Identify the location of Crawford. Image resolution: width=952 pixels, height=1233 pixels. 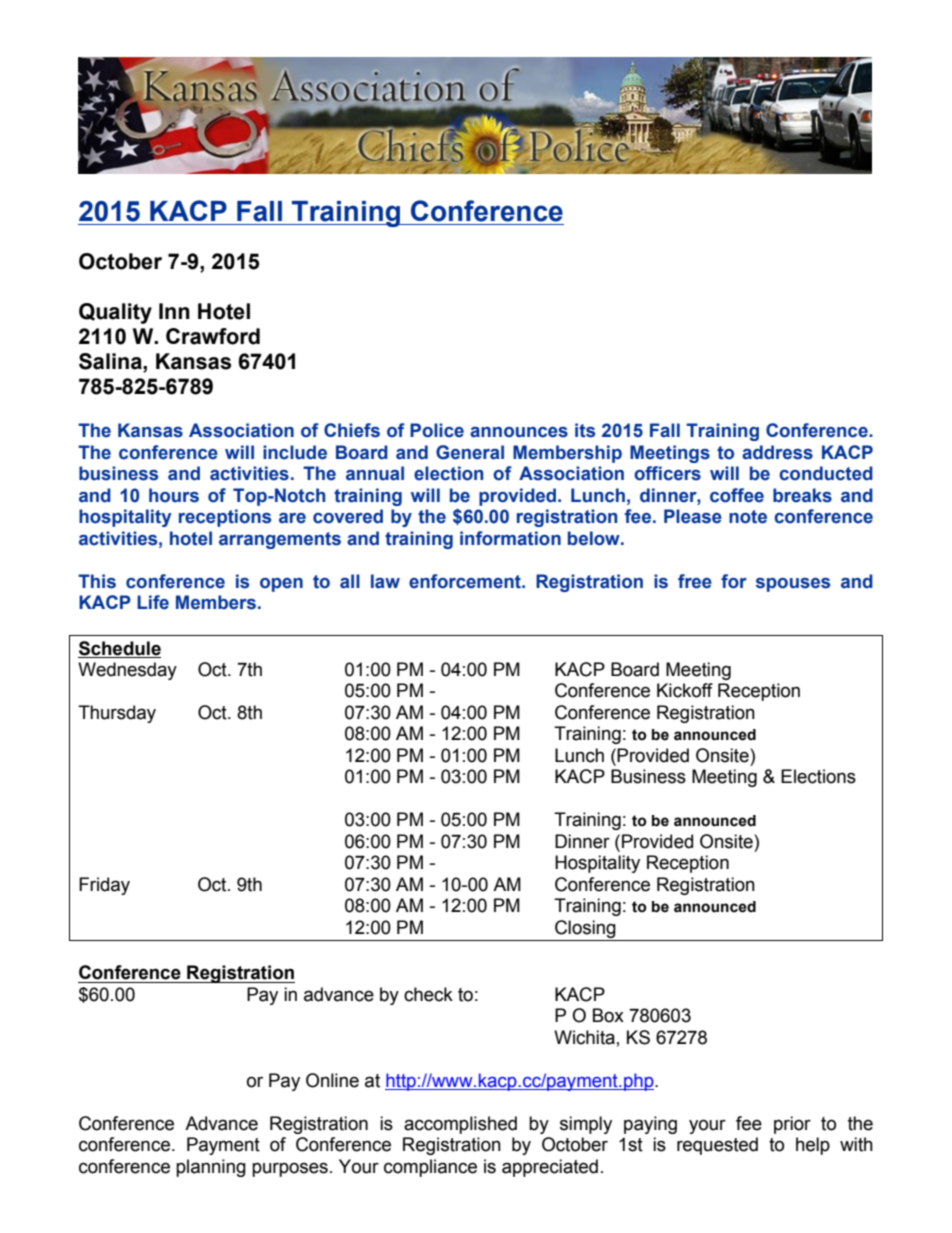
(213, 336).
